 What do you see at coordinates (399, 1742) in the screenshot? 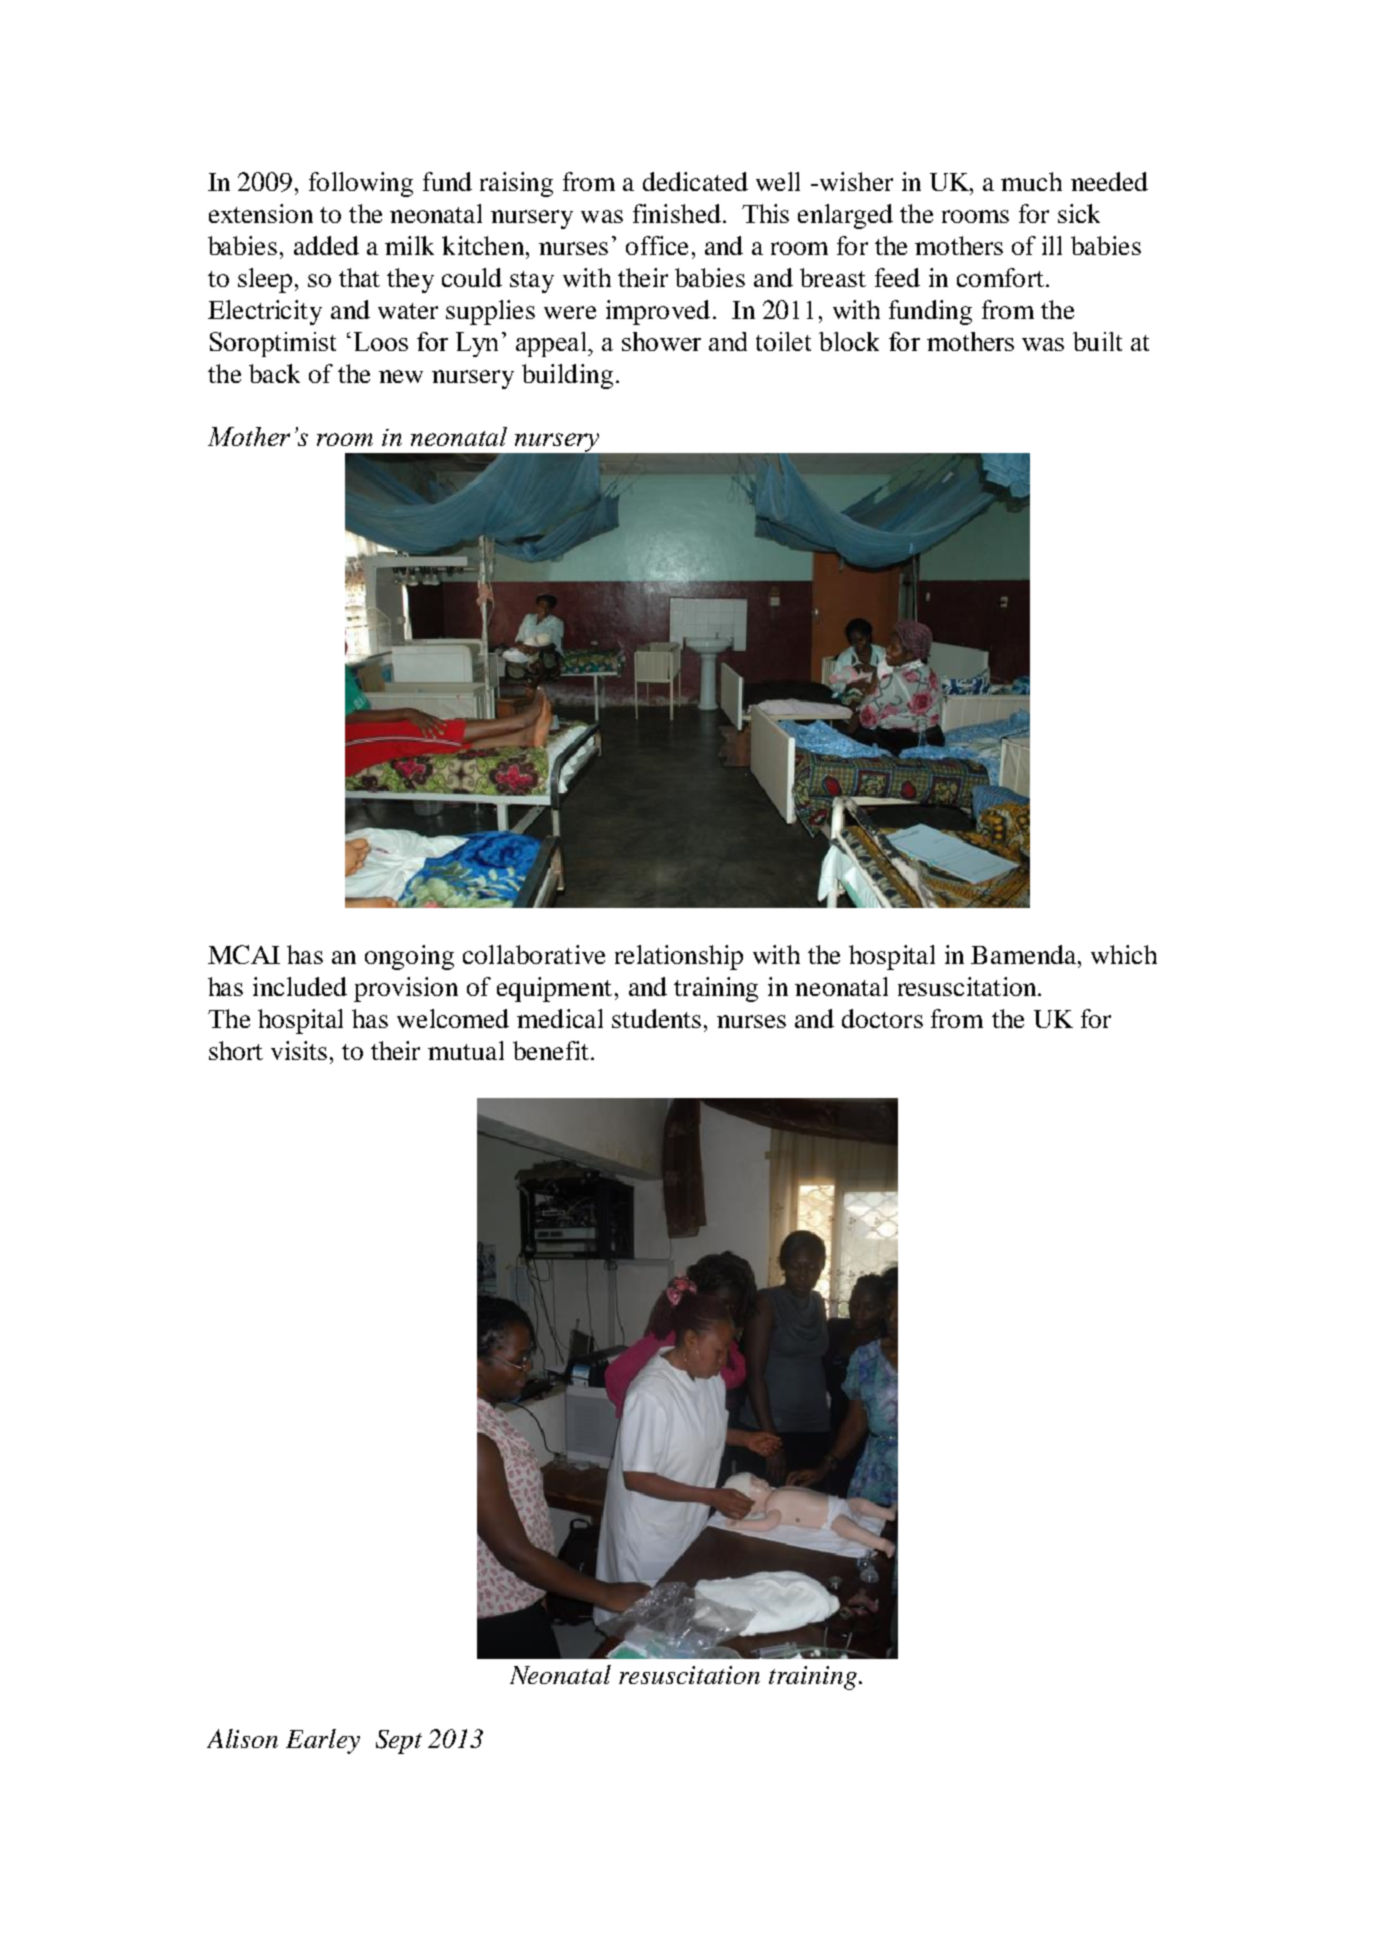
I see `Sept` at bounding box center [399, 1742].
